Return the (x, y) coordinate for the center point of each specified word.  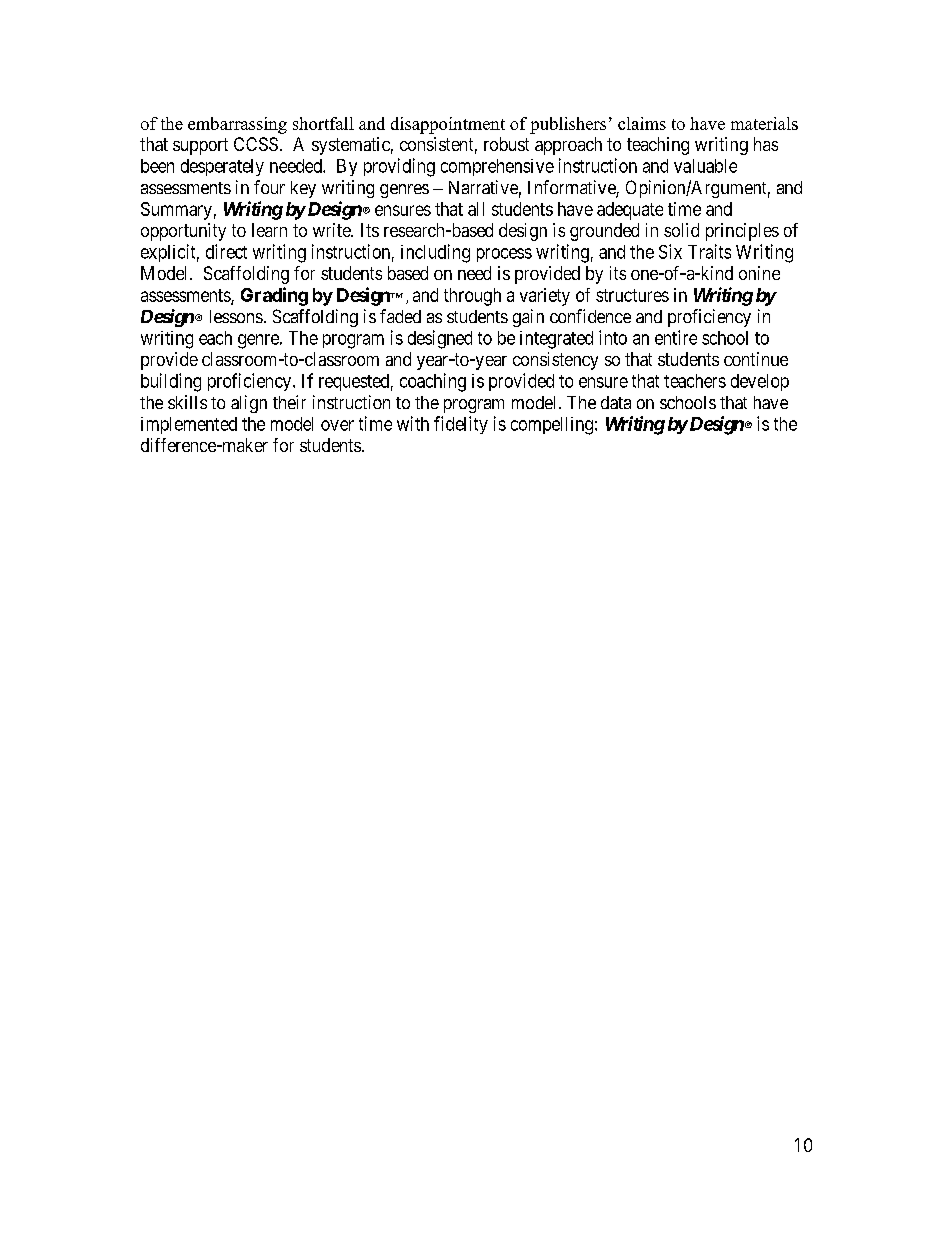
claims (642, 123)
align (249, 404)
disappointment (448, 125)
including (435, 253)
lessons (236, 316)
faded (400, 316)
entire (676, 337)
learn (269, 230)
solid (681, 230)
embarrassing (237, 125)
